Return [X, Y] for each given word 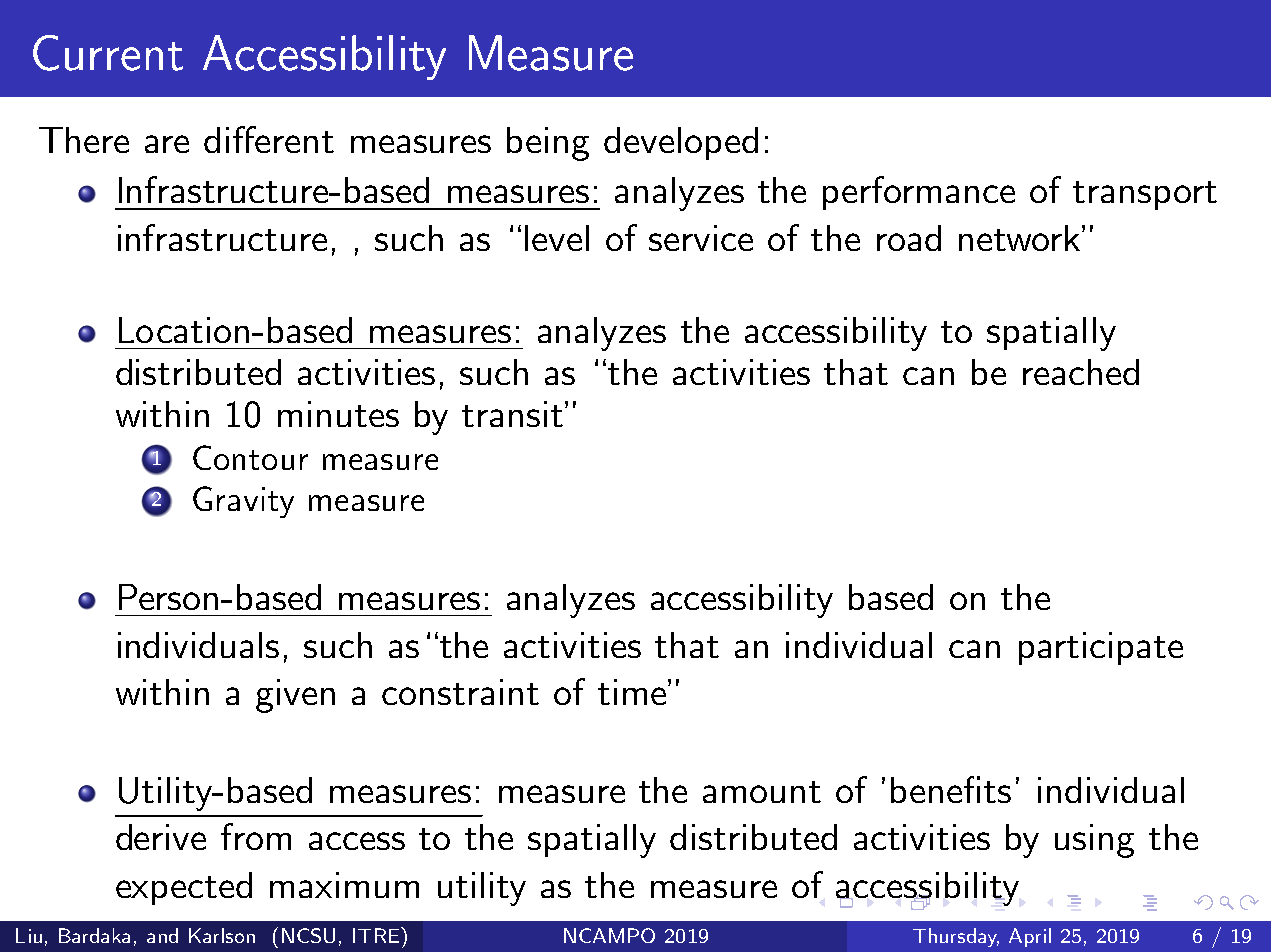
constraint [460, 692]
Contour [250, 457]
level [557, 238]
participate [1101, 648]
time [632, 692]
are [167, 144]
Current [108, 53]
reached [1081, 372]
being [548, 144]
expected [184, 888]
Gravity [243, 502]
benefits [951, 789]
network [1021, 238]
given [295, 696]
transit [514, 414]
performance [919, 193]
